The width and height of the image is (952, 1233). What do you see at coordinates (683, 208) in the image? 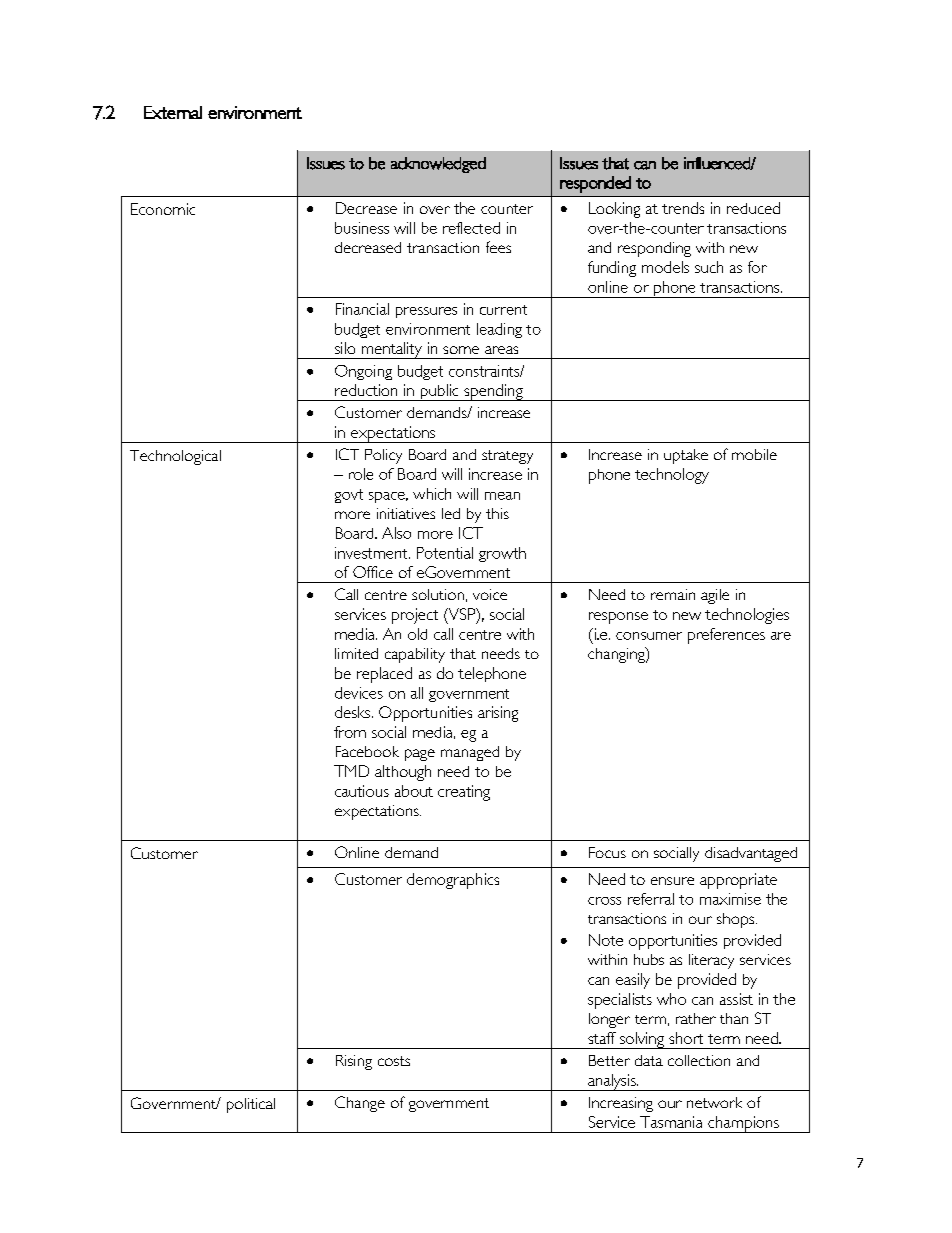
I see `trends` at bounding box center [683, 208].
